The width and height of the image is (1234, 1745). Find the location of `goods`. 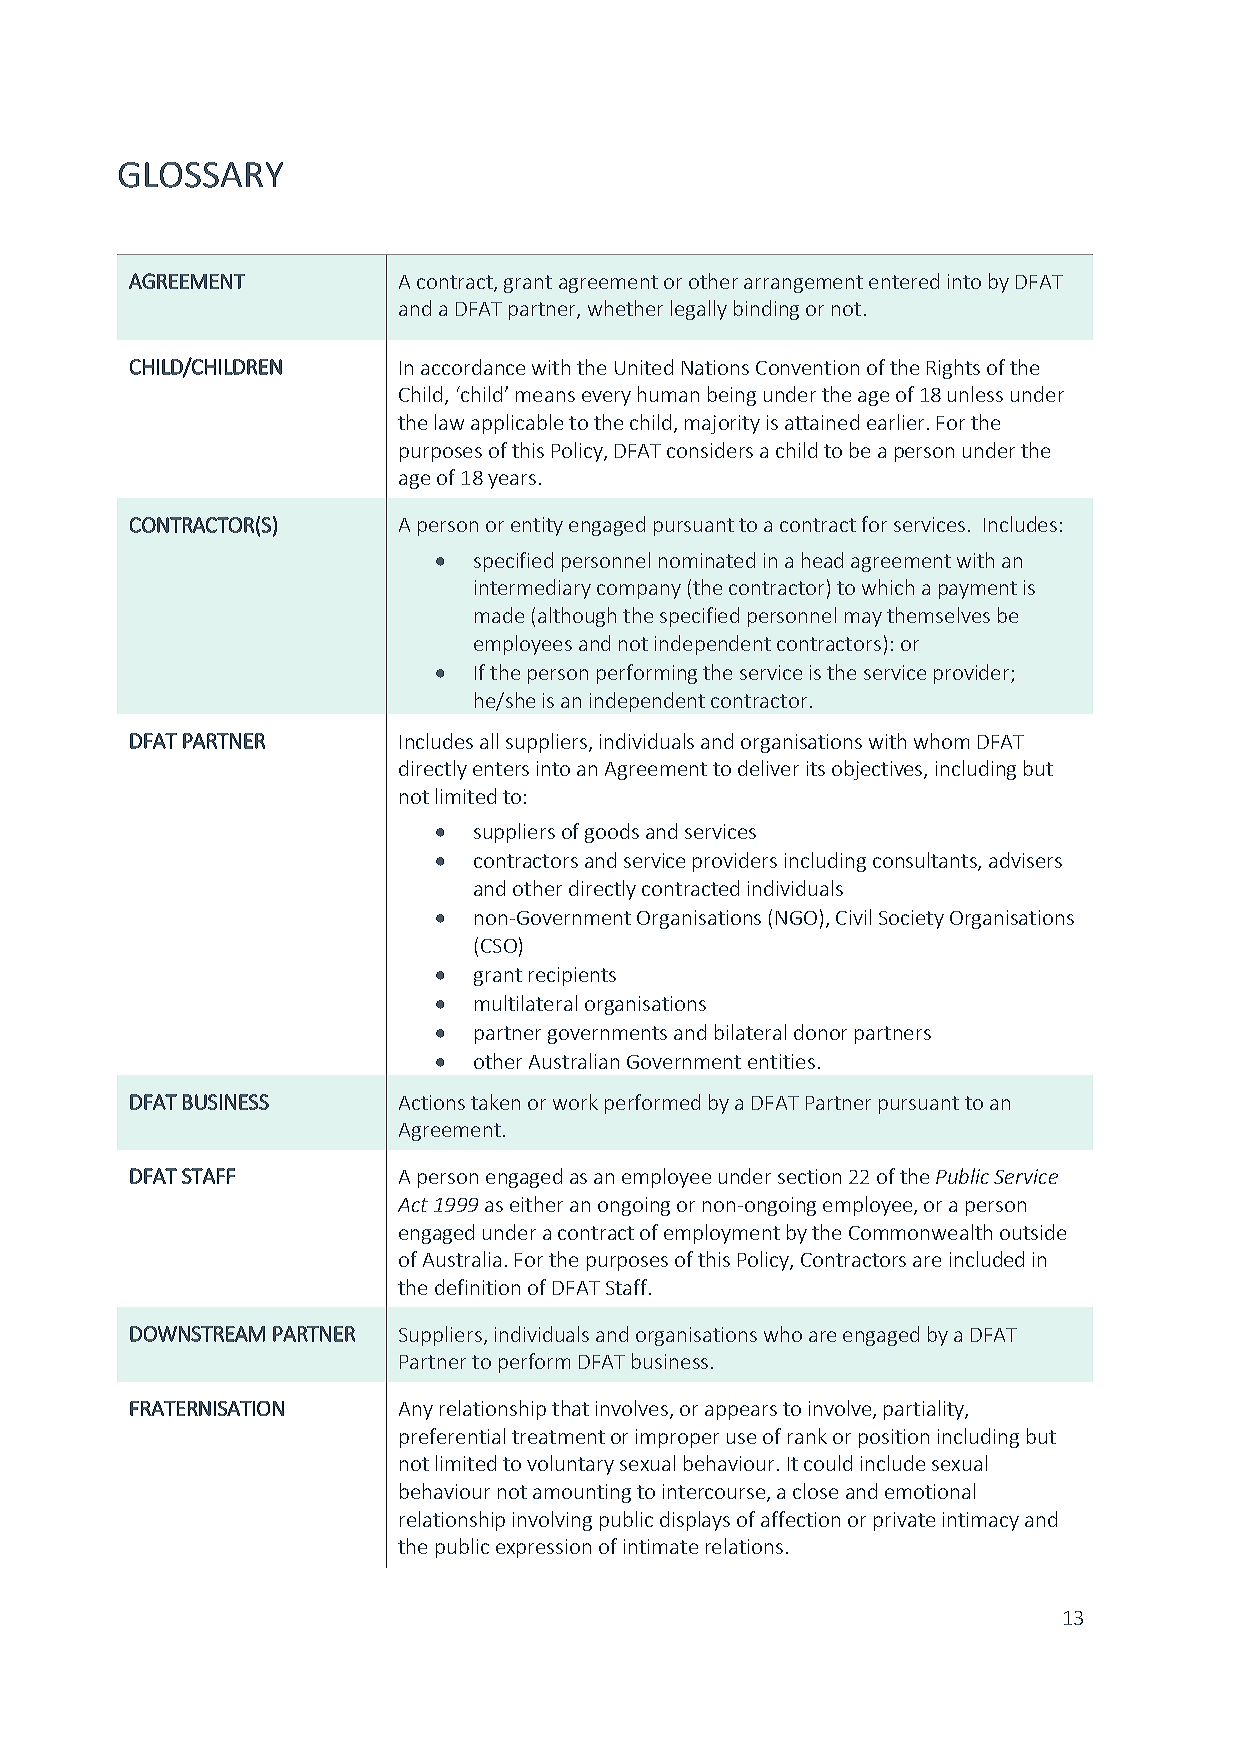

goods is located at coordinates (612, 833).
